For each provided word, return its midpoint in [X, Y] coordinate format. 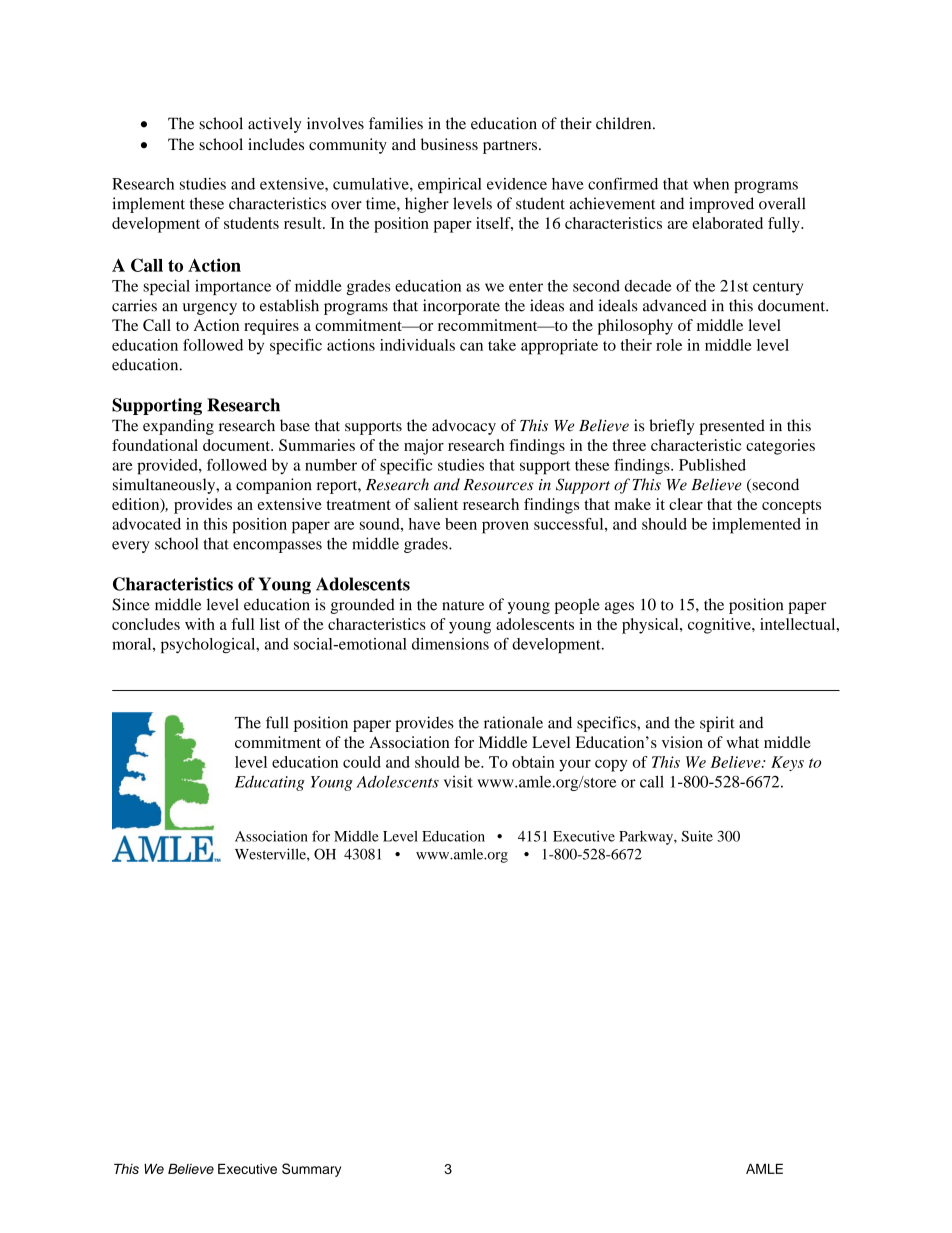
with [200, 624]
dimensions [450, 644]
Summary [311, 1170]
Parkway [647, 838]
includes [276, 144]
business [449, 144]
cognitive [720, 626]
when [711, 184]
